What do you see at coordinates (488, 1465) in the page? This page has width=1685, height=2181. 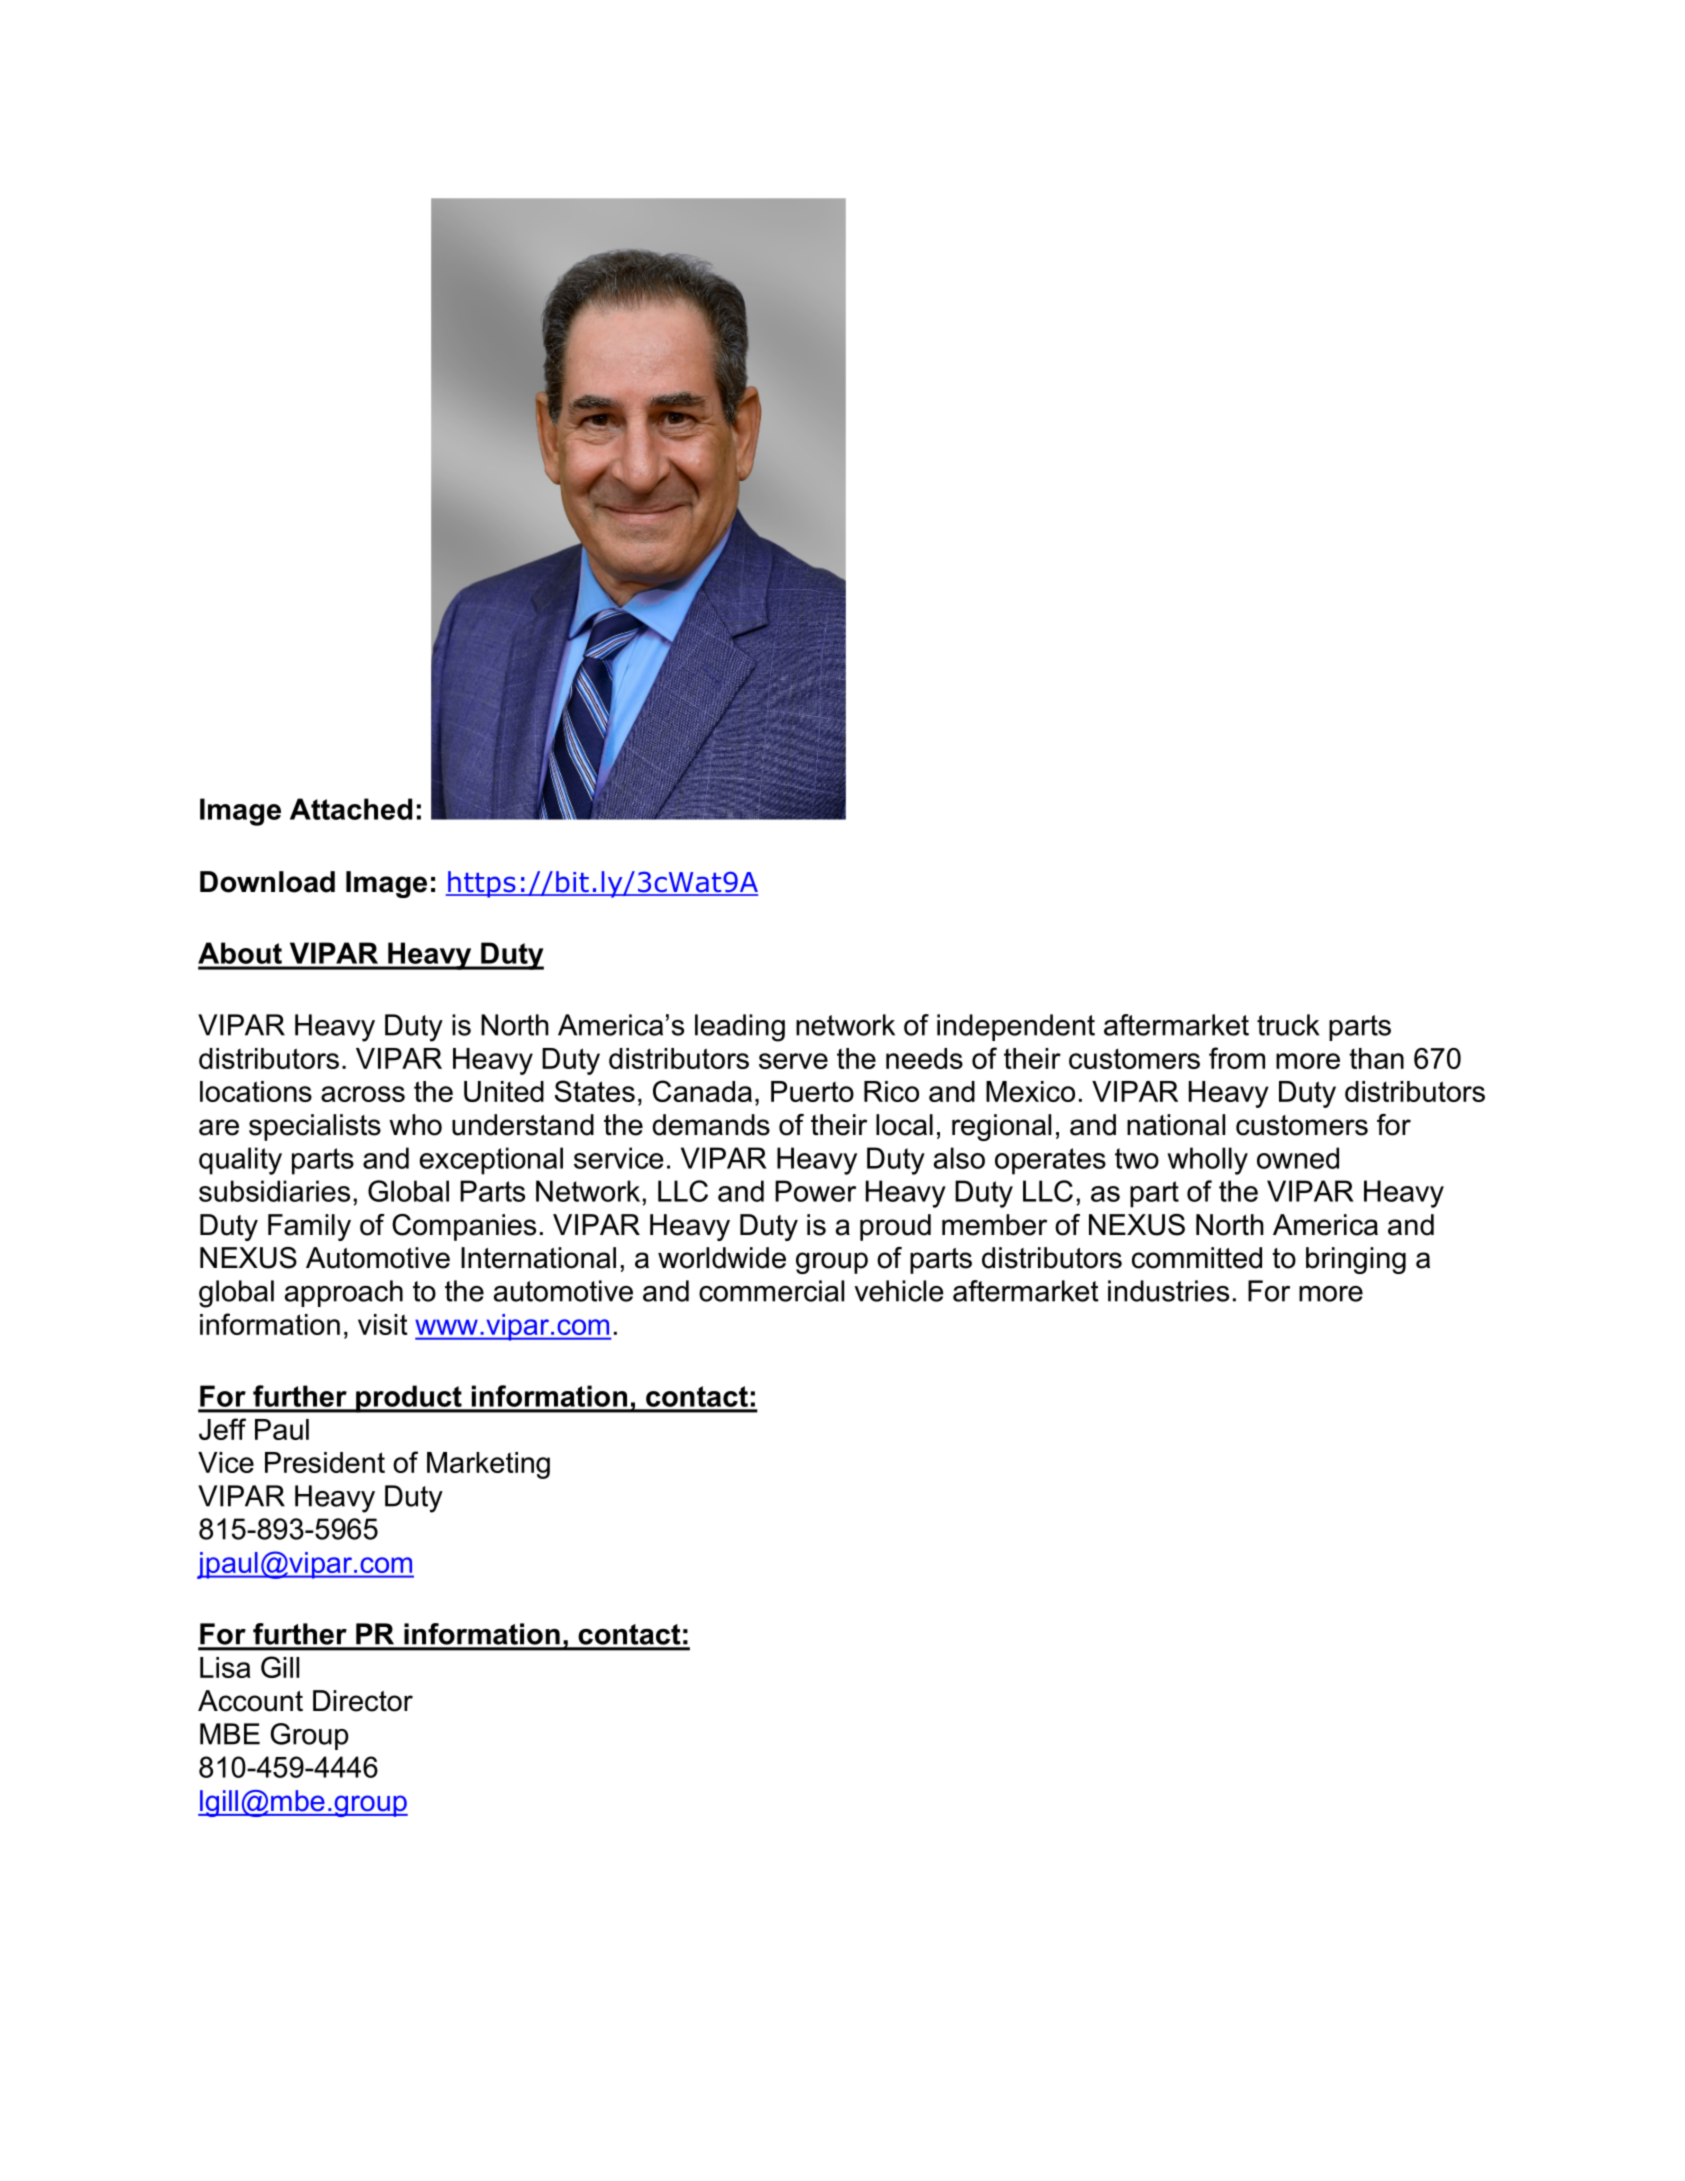 I see `Marketing` at bounding box center [488, 1465].
